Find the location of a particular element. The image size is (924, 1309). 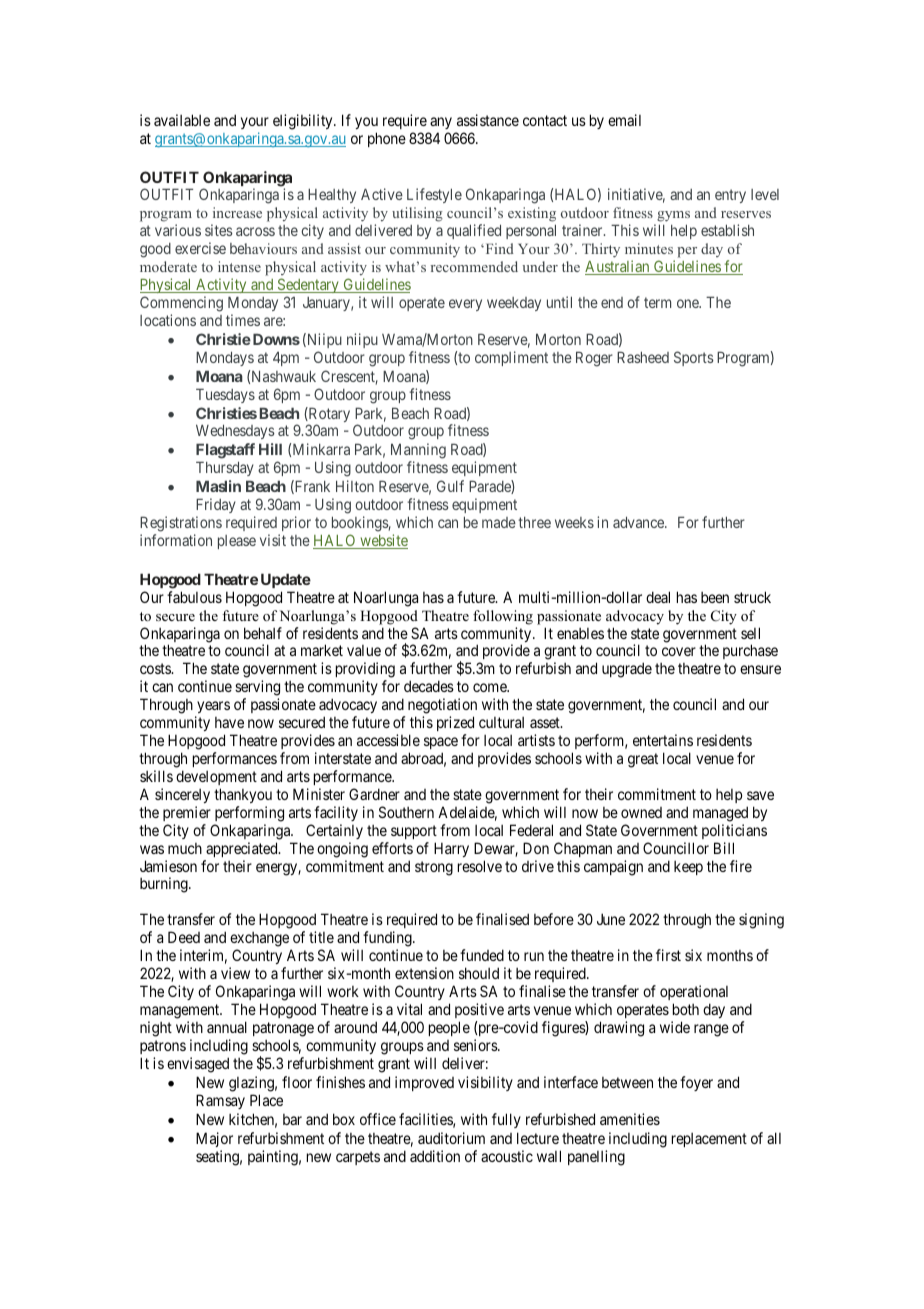

available is located at coordinates (182, 120).
